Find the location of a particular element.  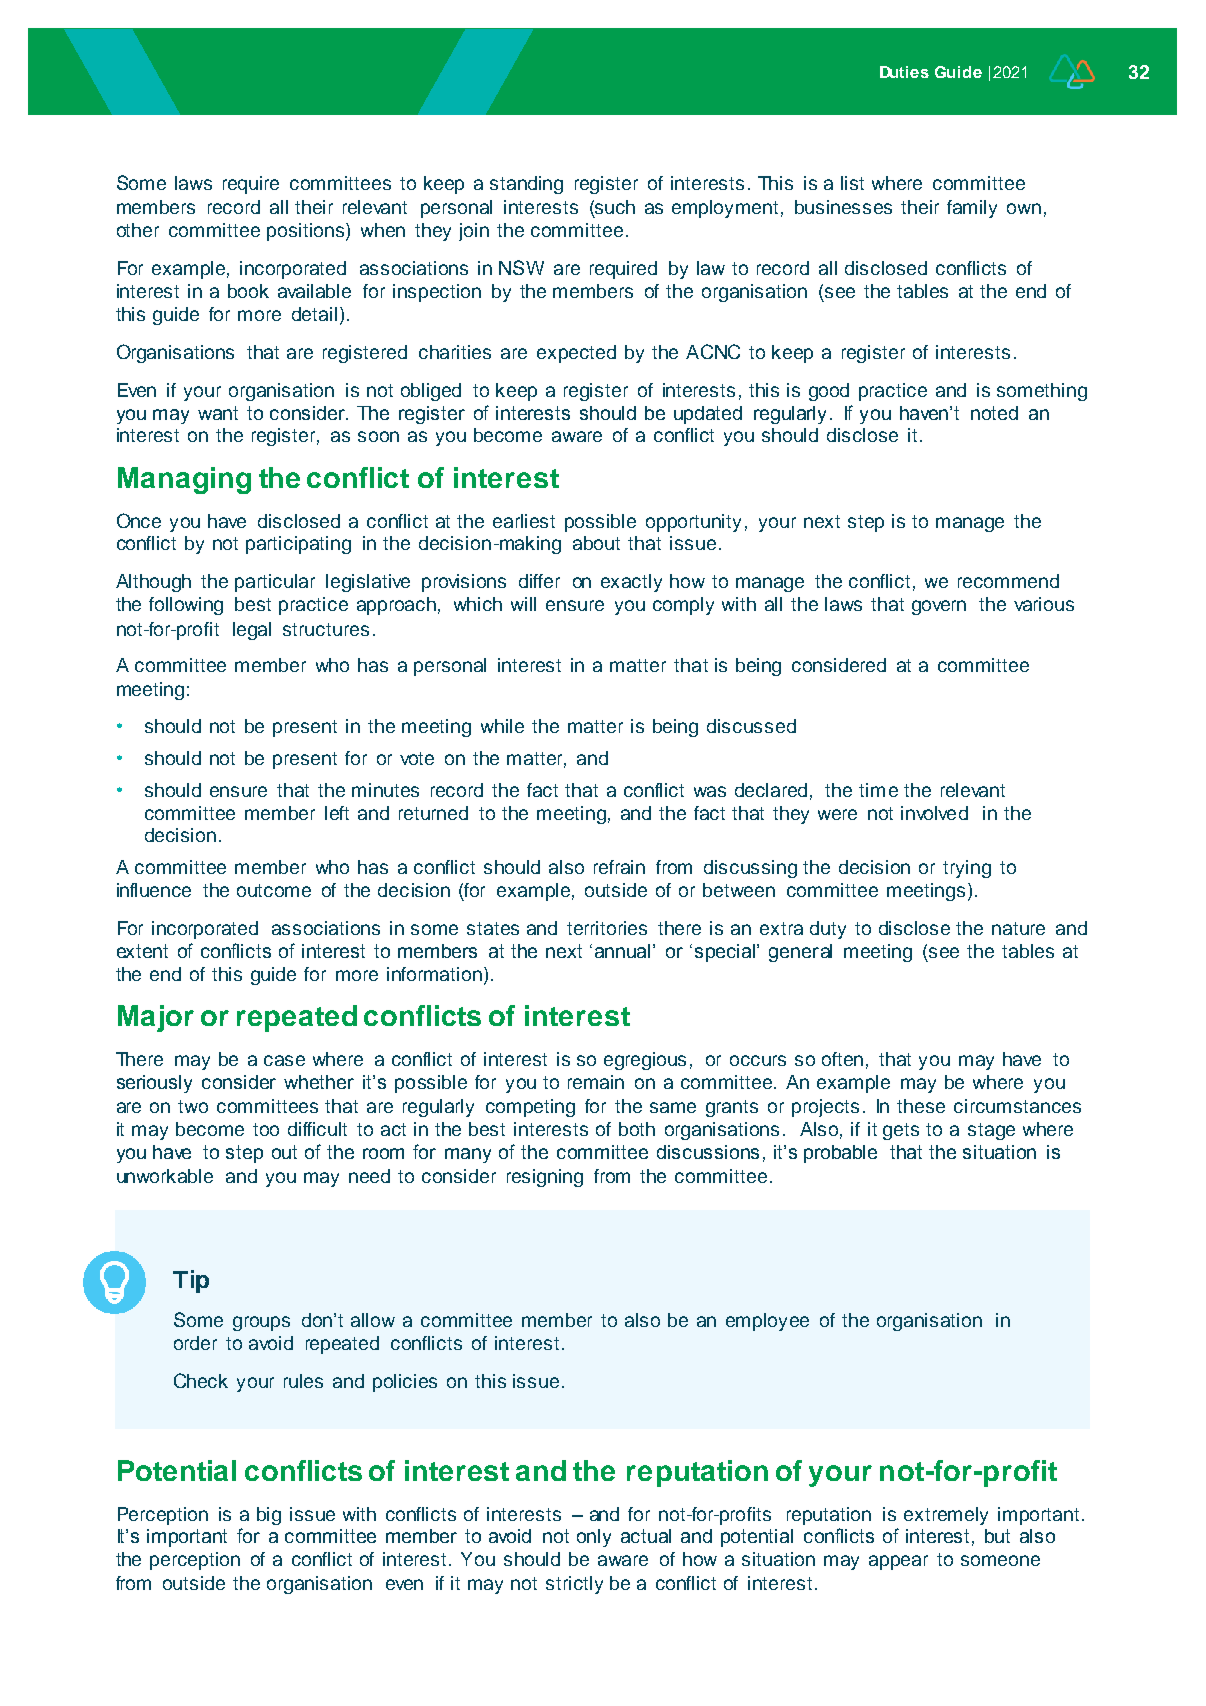

positions is located at coordinates (307, 232).
